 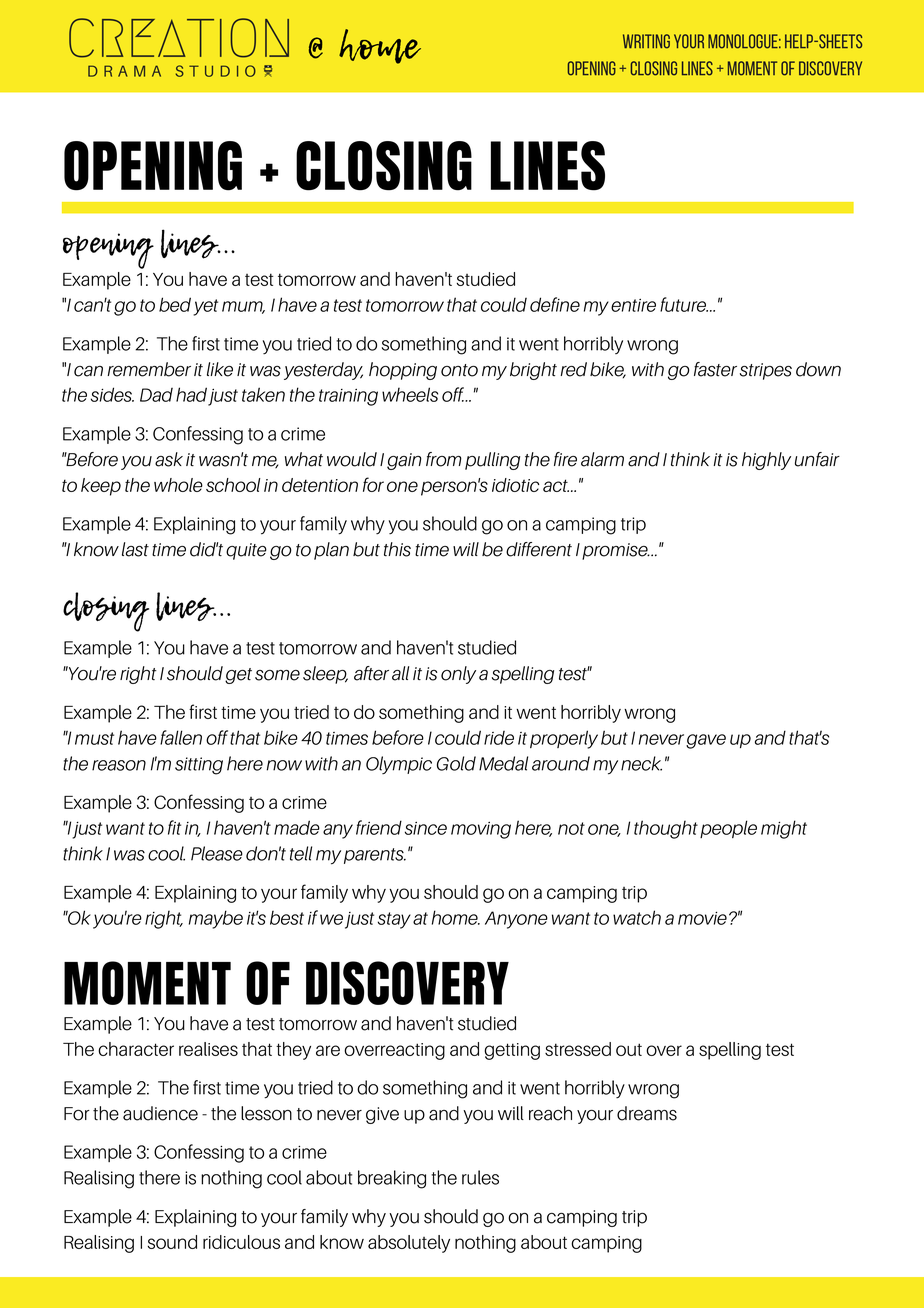 I want to click on sound, so click(x=172, y=1242).
